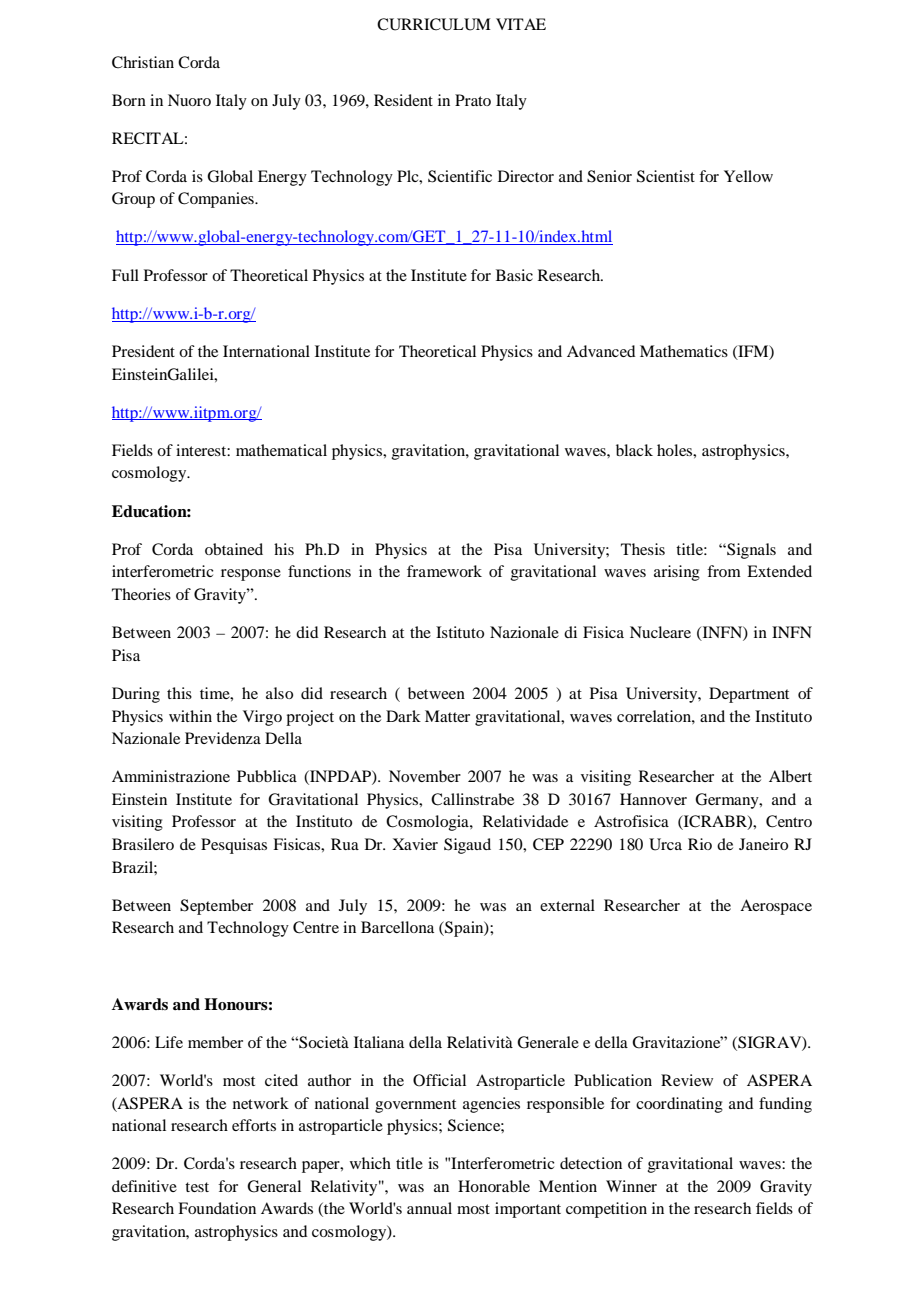 The image size is (924, 1308). Describe the element at coordinates (434, 24) in the page. I see `CURRICULUM` at that location.
